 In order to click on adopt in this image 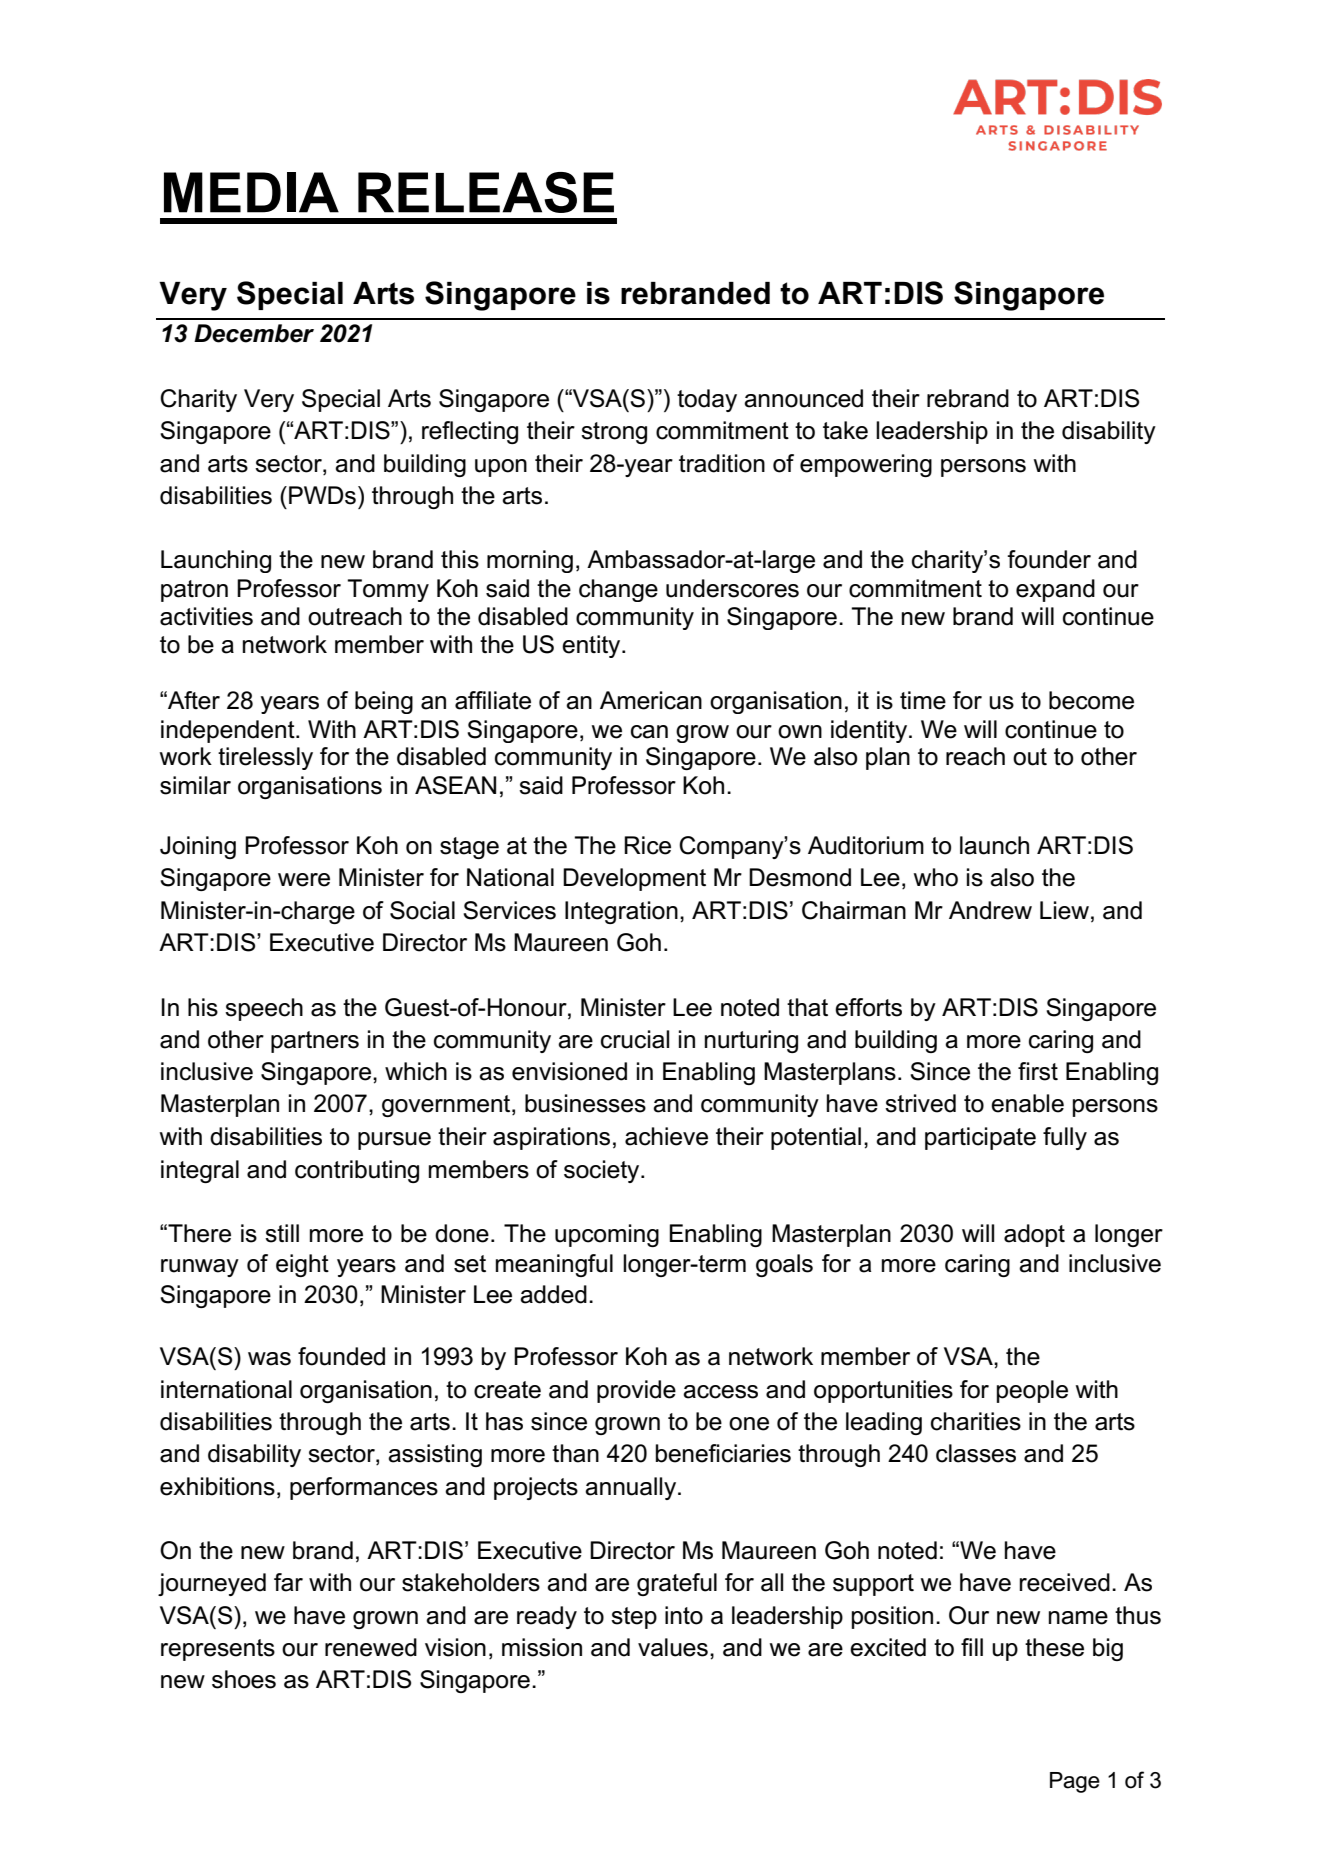, I will do `click(1034, 1235)`.
